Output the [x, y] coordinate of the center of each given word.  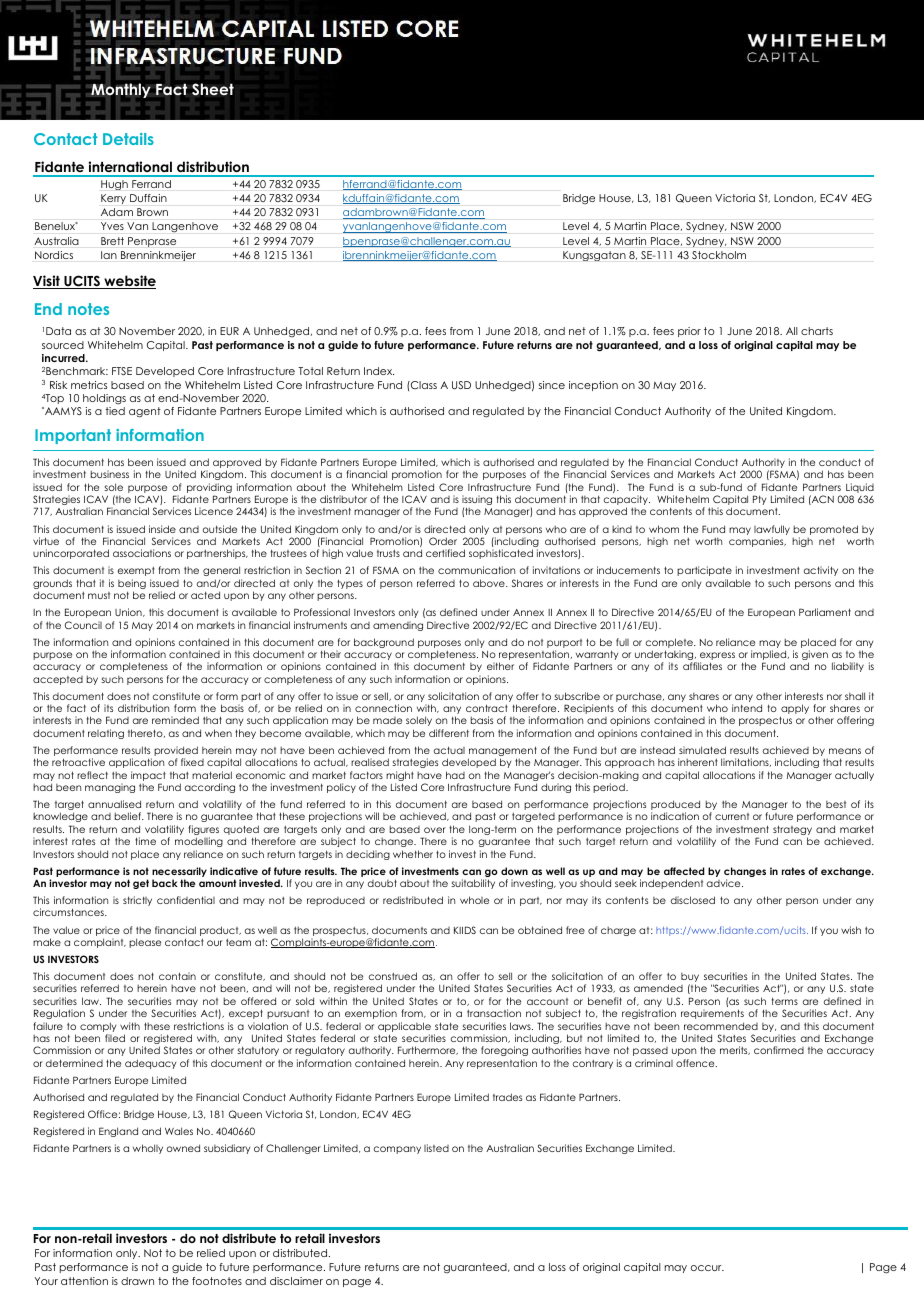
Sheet [213, 89]
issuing [477, 501]
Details [128, 139]
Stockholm [719, 255]
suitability [473, 884]
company [397, 1150]
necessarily [179, 873]
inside [162, 529]
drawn [137, 1281]
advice [725, 883]
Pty [759, 500]
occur [707, 1268]
